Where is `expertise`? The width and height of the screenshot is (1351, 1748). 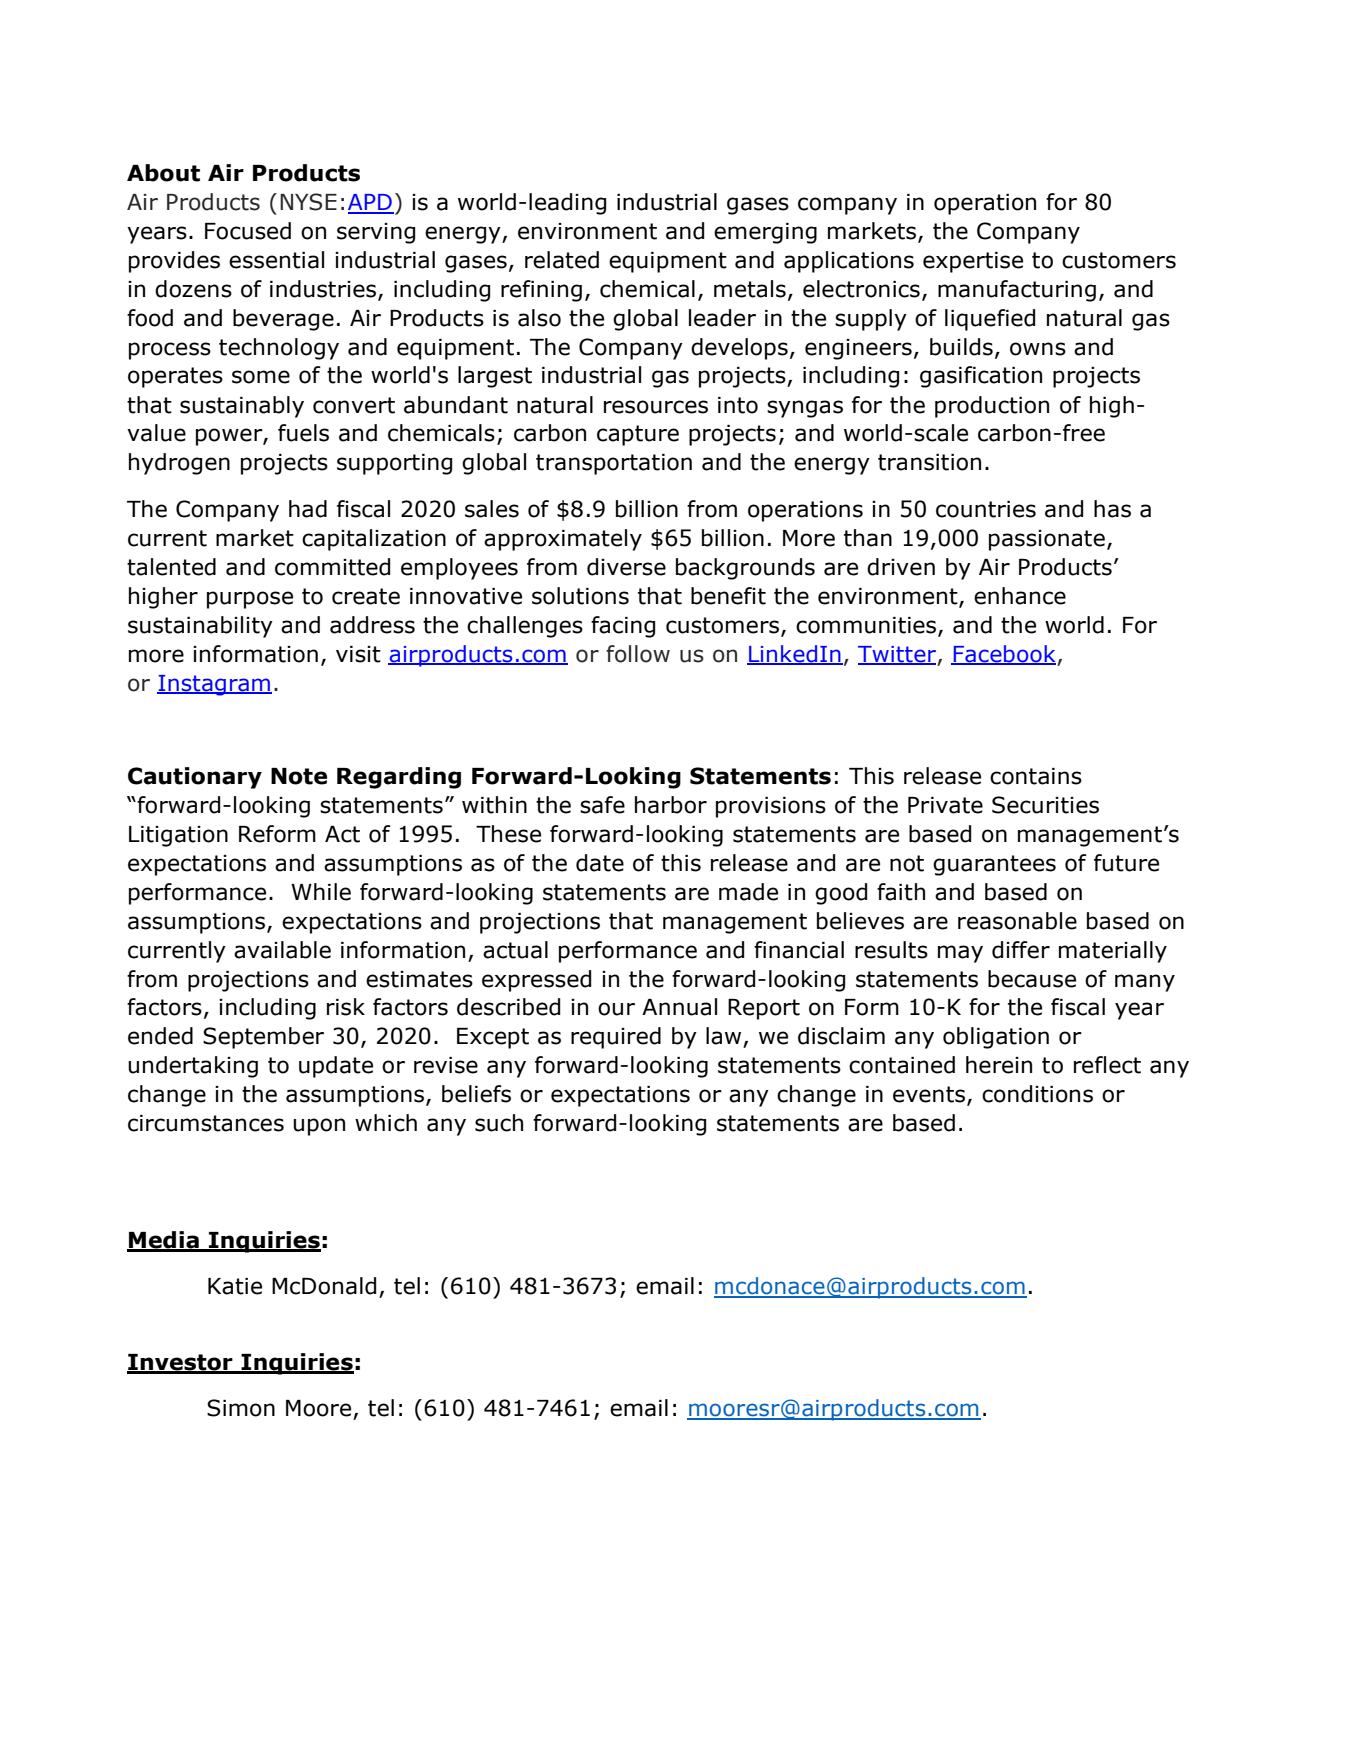
expertise is located at coordinates (973, 262).
